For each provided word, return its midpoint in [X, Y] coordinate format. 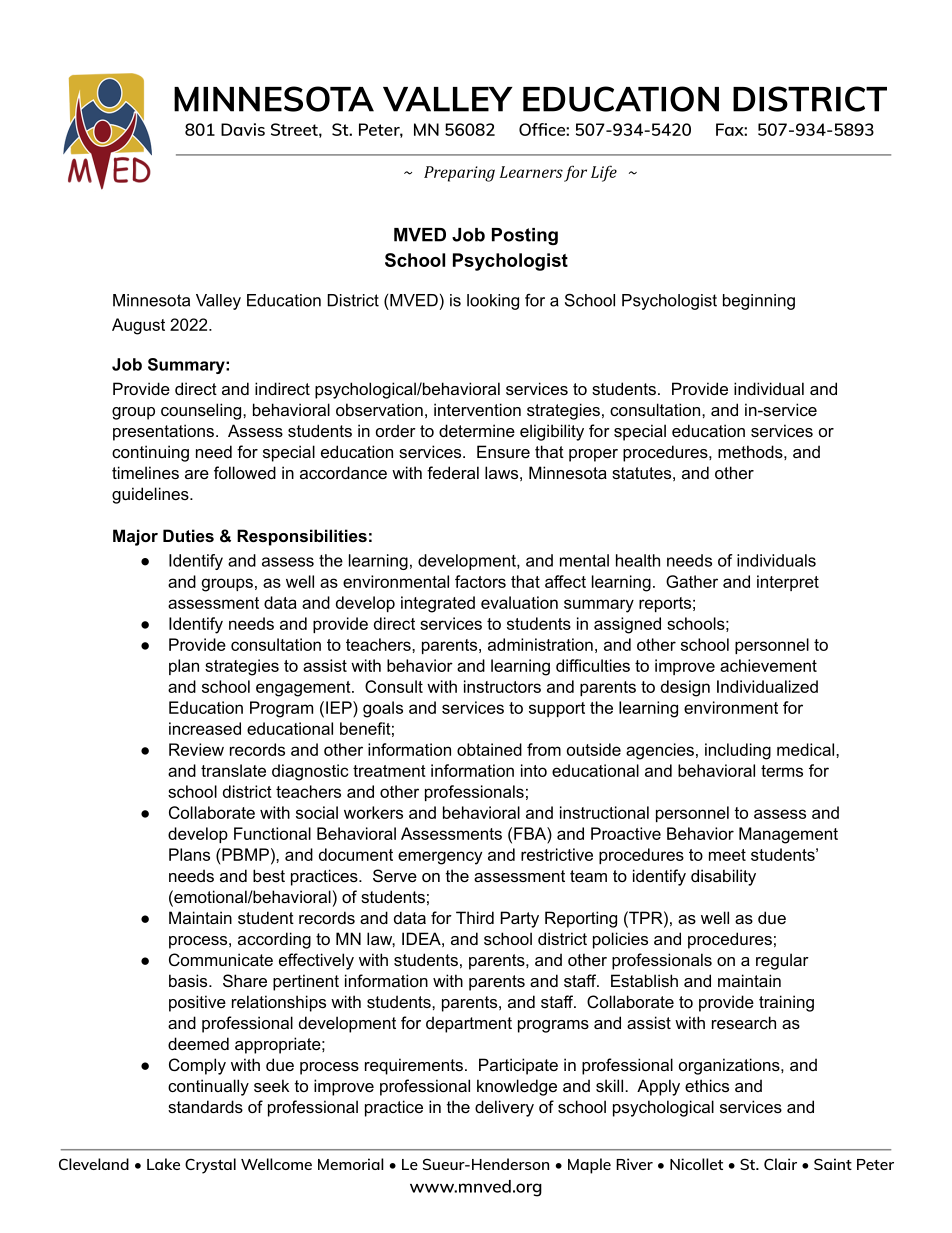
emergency [440, 858]
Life [604, 173]
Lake [163, 1164]
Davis [243, 129]
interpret [788, 583]
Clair [780, 1164]
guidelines [151, 495]
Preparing [459, 174]
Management [788, 835]
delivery [504, 1108]
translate [233, 770]
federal [453, 472]
